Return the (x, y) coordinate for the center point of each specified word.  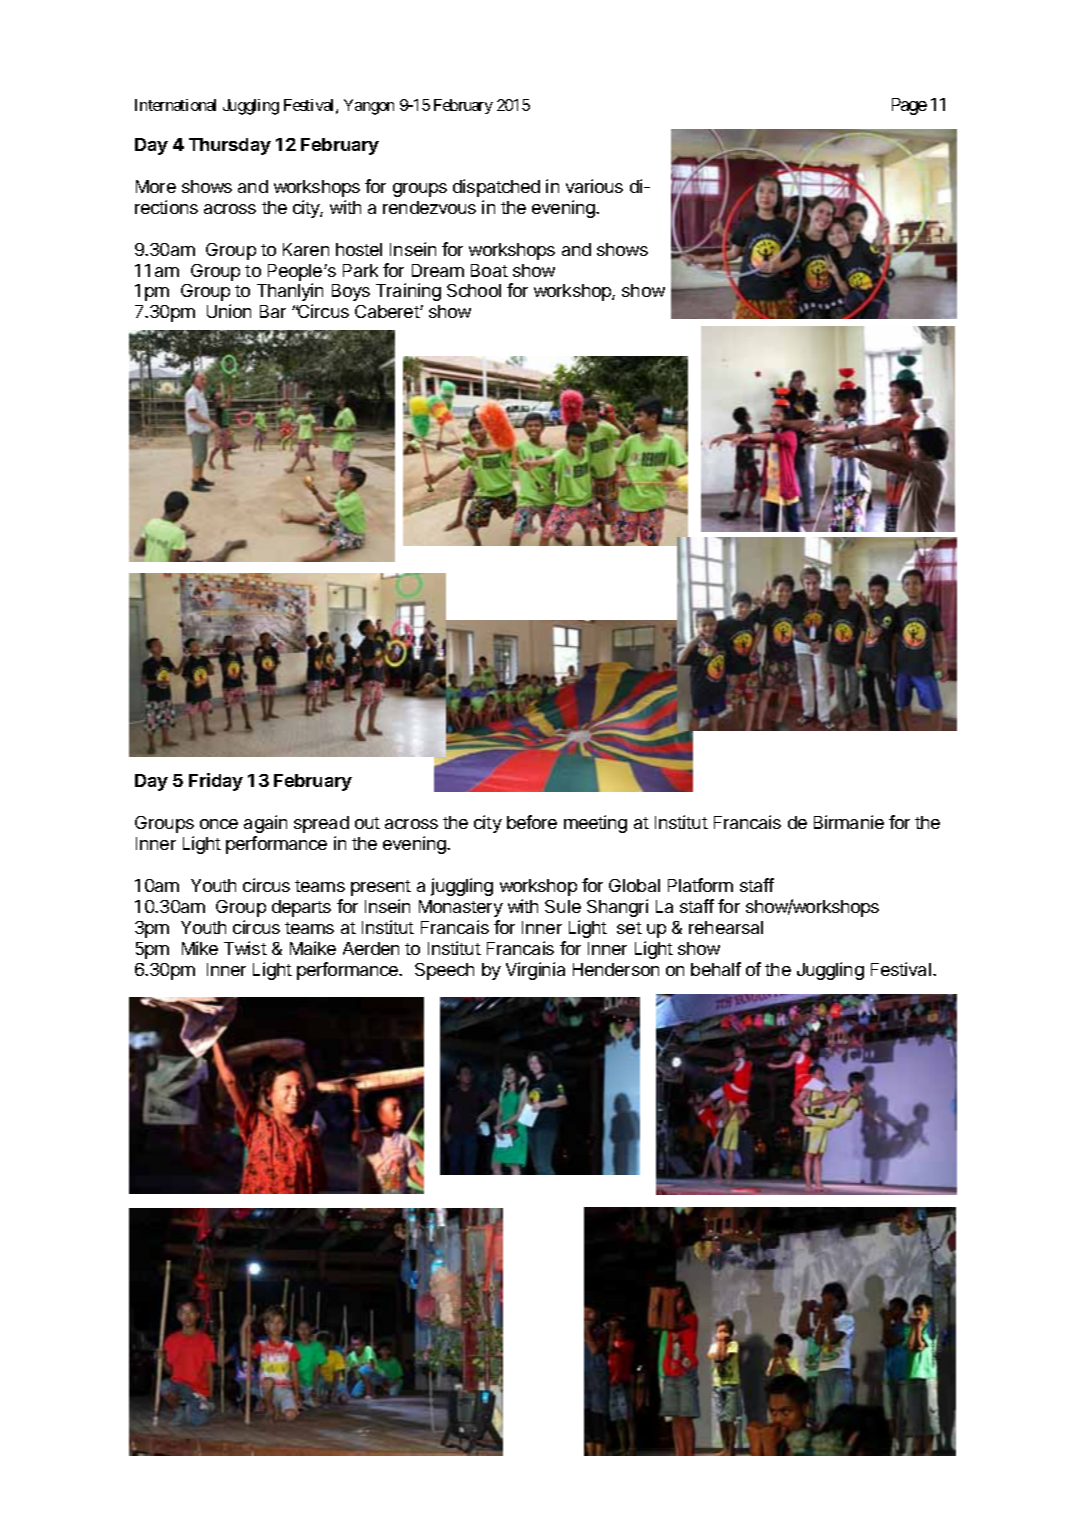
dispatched (496, 188)
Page (909, 106)
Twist (245, 948)
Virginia (535, 971)
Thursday (230, 146)
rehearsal (726, 927)
